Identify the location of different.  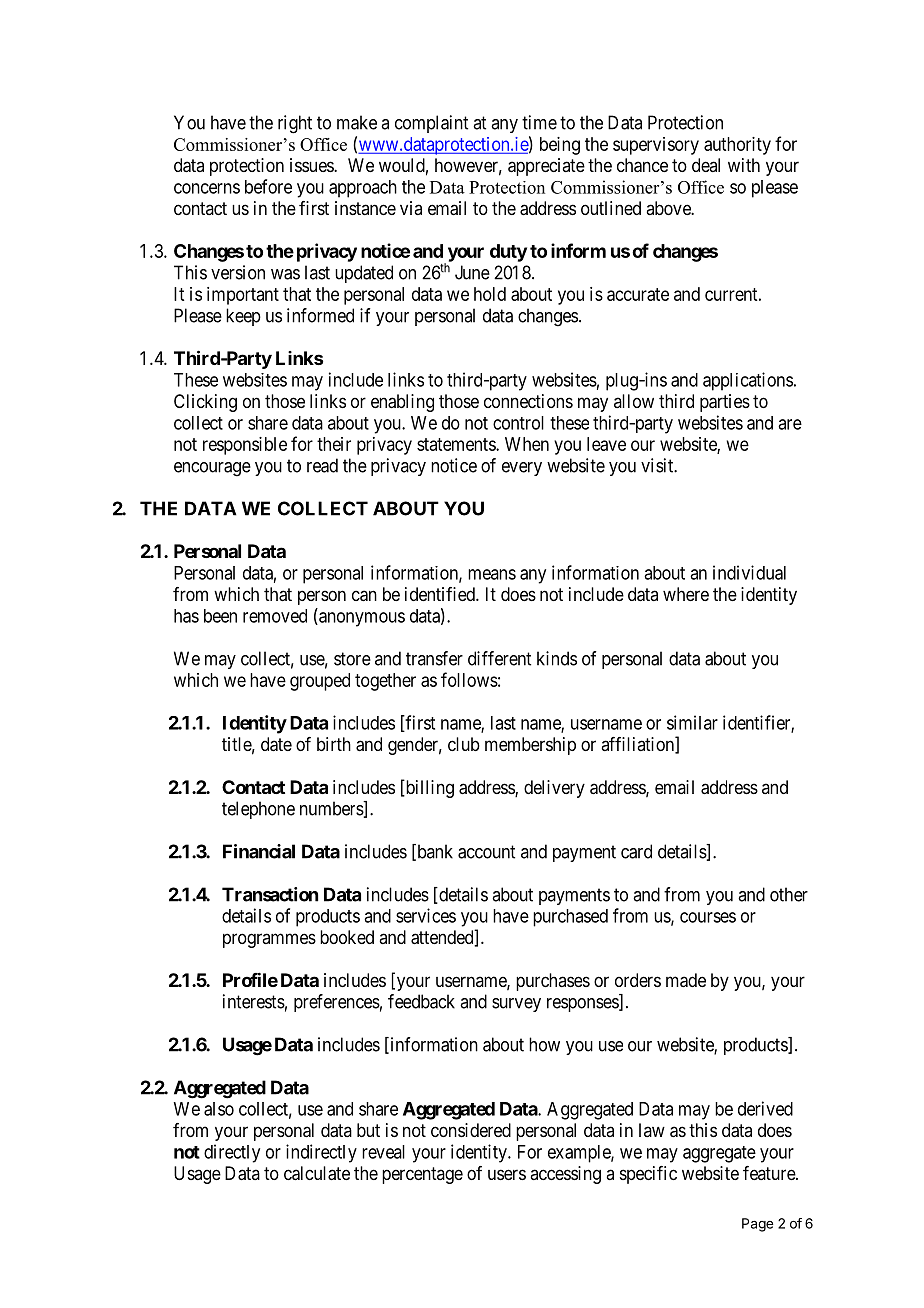
(499, 658).
